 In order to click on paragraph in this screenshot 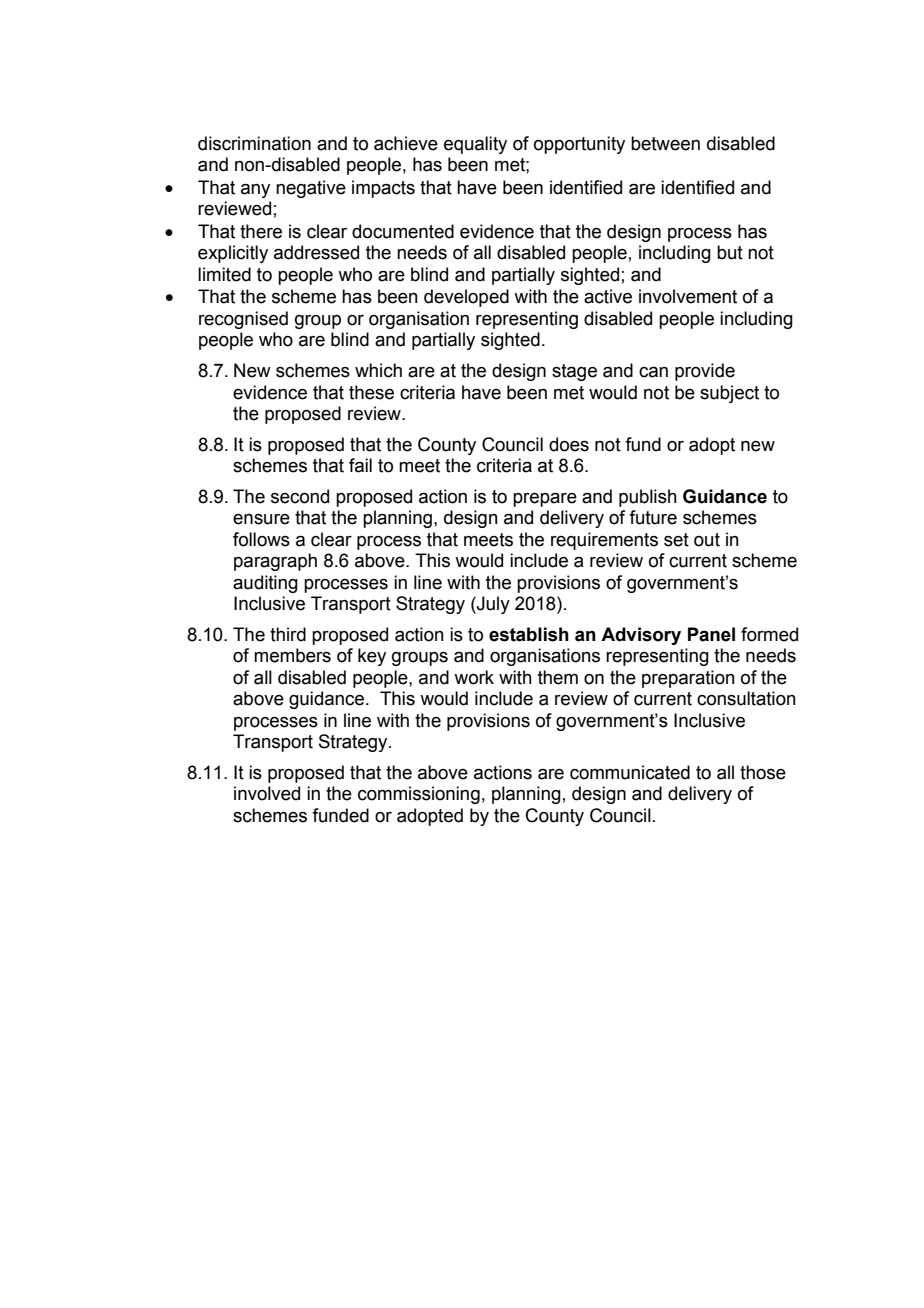, I will do `click(275, 562)`.
